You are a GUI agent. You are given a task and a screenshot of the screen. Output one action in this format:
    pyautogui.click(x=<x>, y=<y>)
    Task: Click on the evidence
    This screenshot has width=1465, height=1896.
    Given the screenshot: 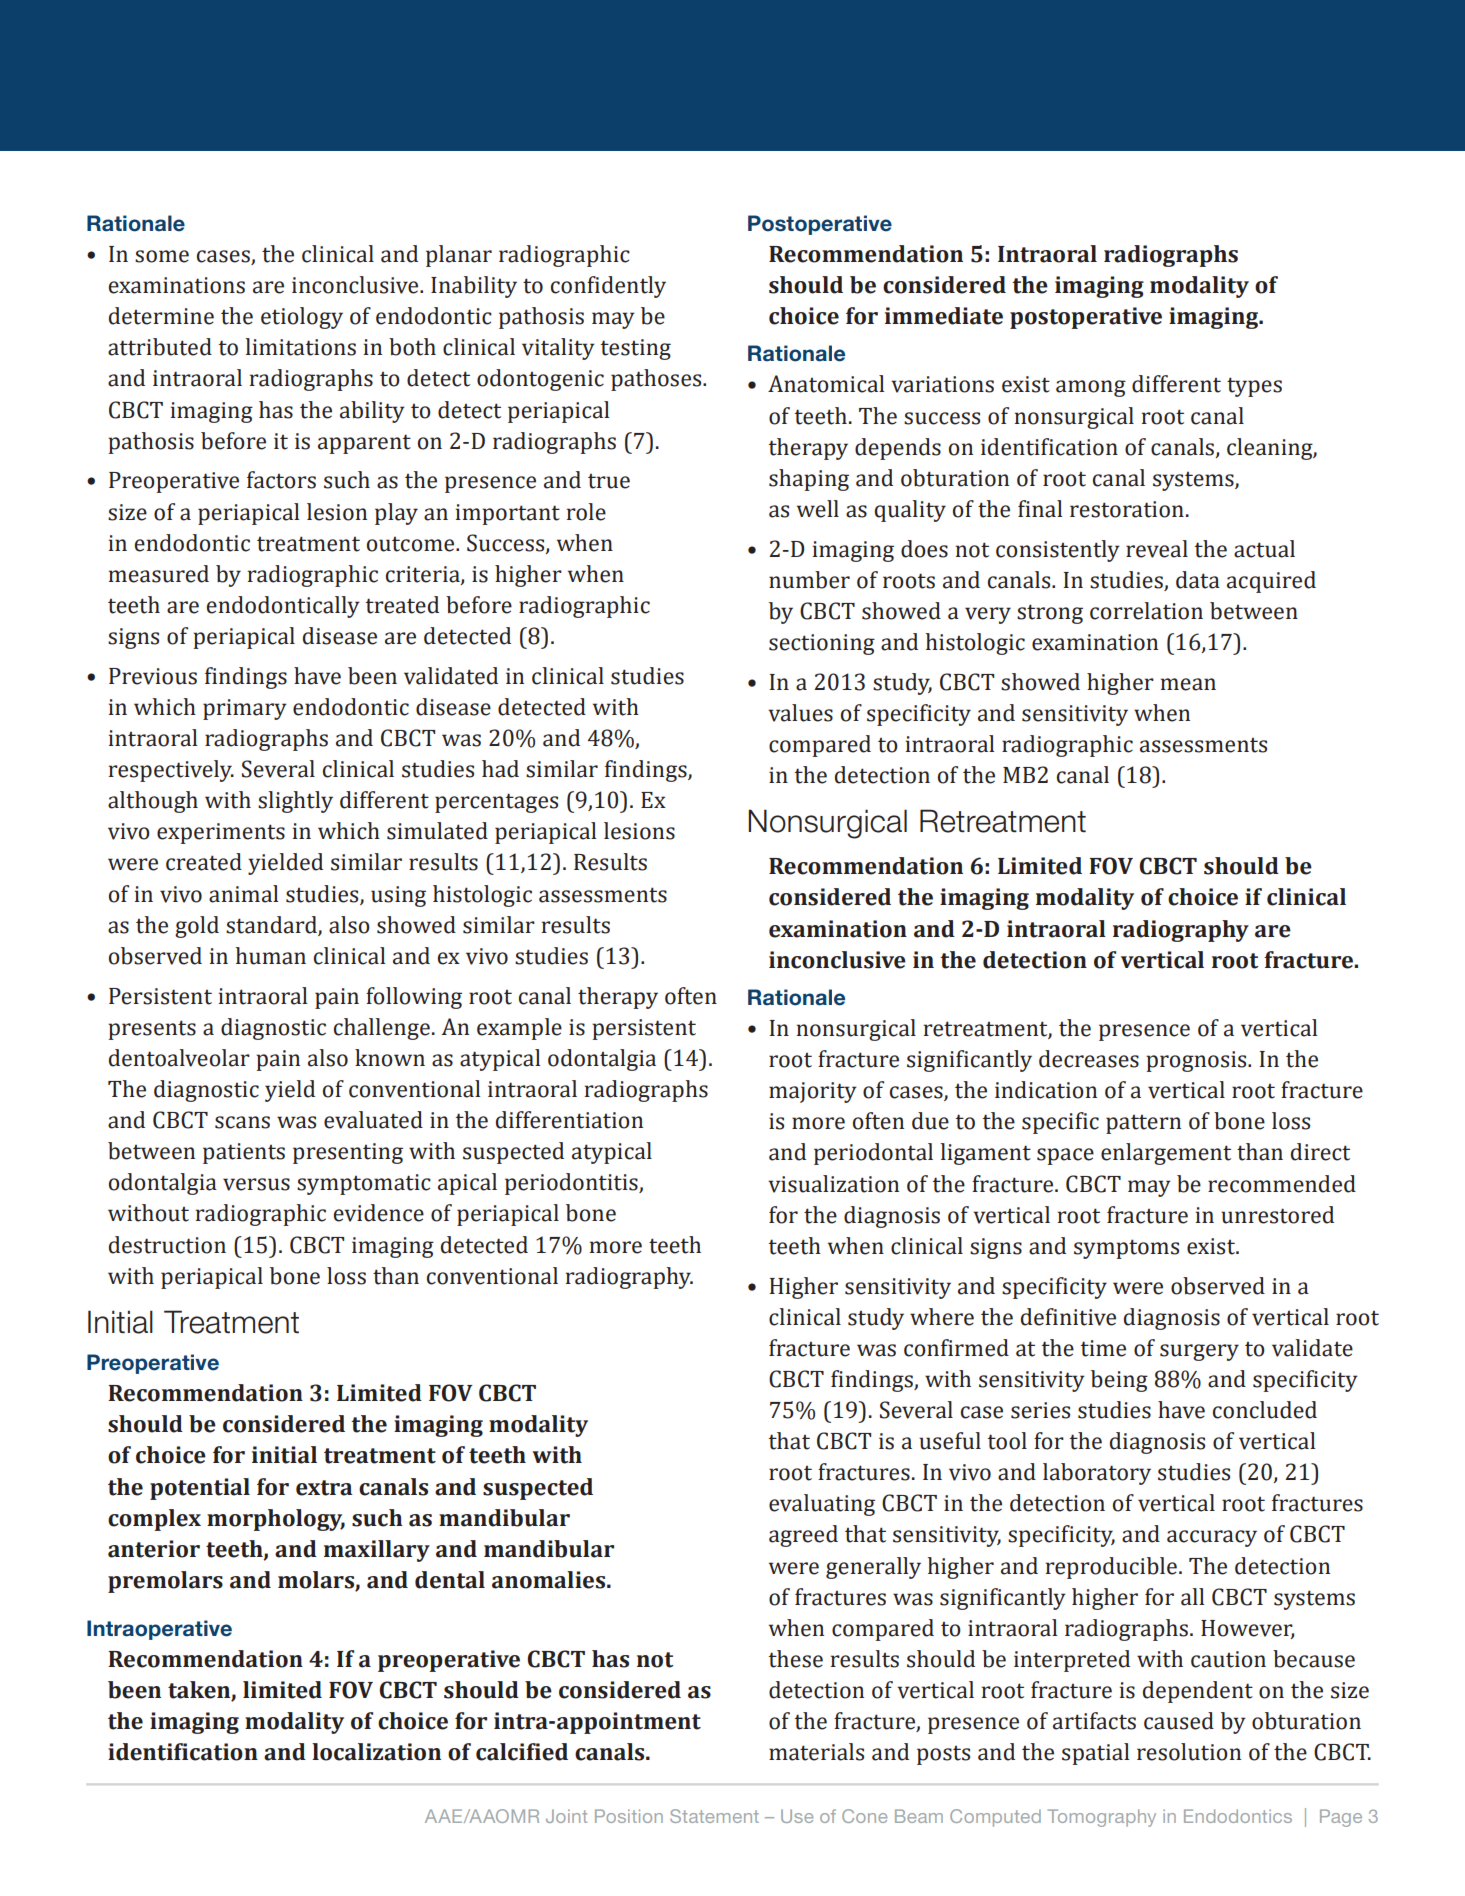 What is the action you would take?
    pyautogui.click(x=379, y=1213)
